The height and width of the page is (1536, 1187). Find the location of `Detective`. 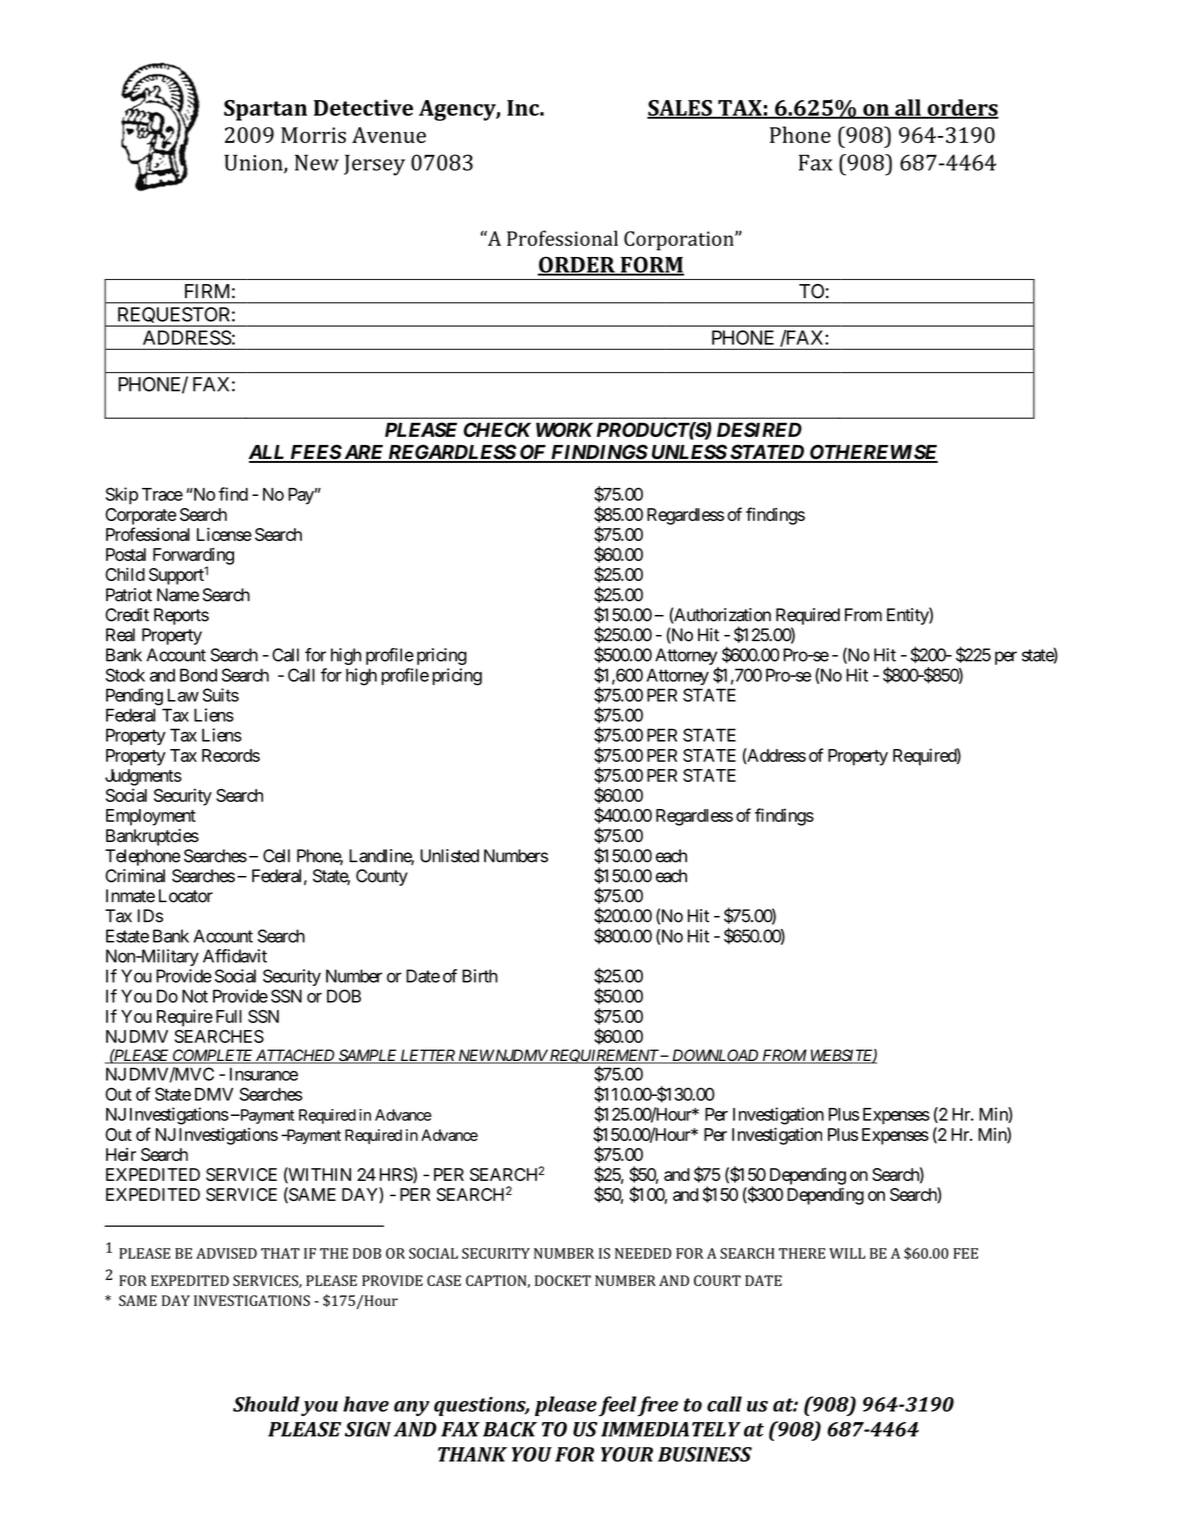

Detective is located at coordinates (363, 107).
